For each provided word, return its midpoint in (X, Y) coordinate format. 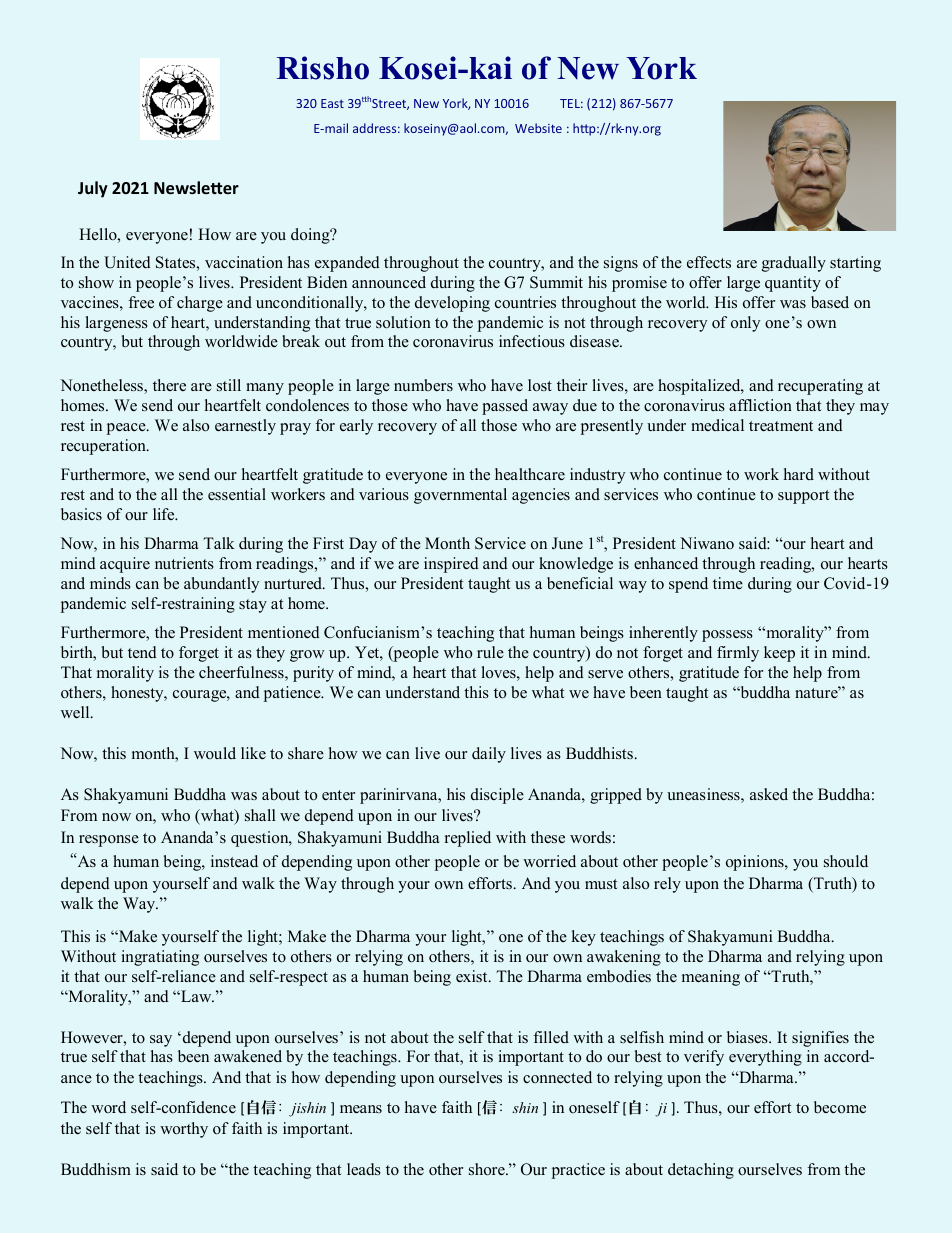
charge (200, 304)
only (745, 324)
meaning (711, 978)
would (215, 753)
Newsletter (196, 187)
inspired (451, 565)
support (803, 497)
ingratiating (160, 958)
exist (473, 976)
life (165, 514)
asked (769, 794)
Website (538, 128)
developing (452, 304)
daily (489, 755)
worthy (184, 1130)
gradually (794, 264)
